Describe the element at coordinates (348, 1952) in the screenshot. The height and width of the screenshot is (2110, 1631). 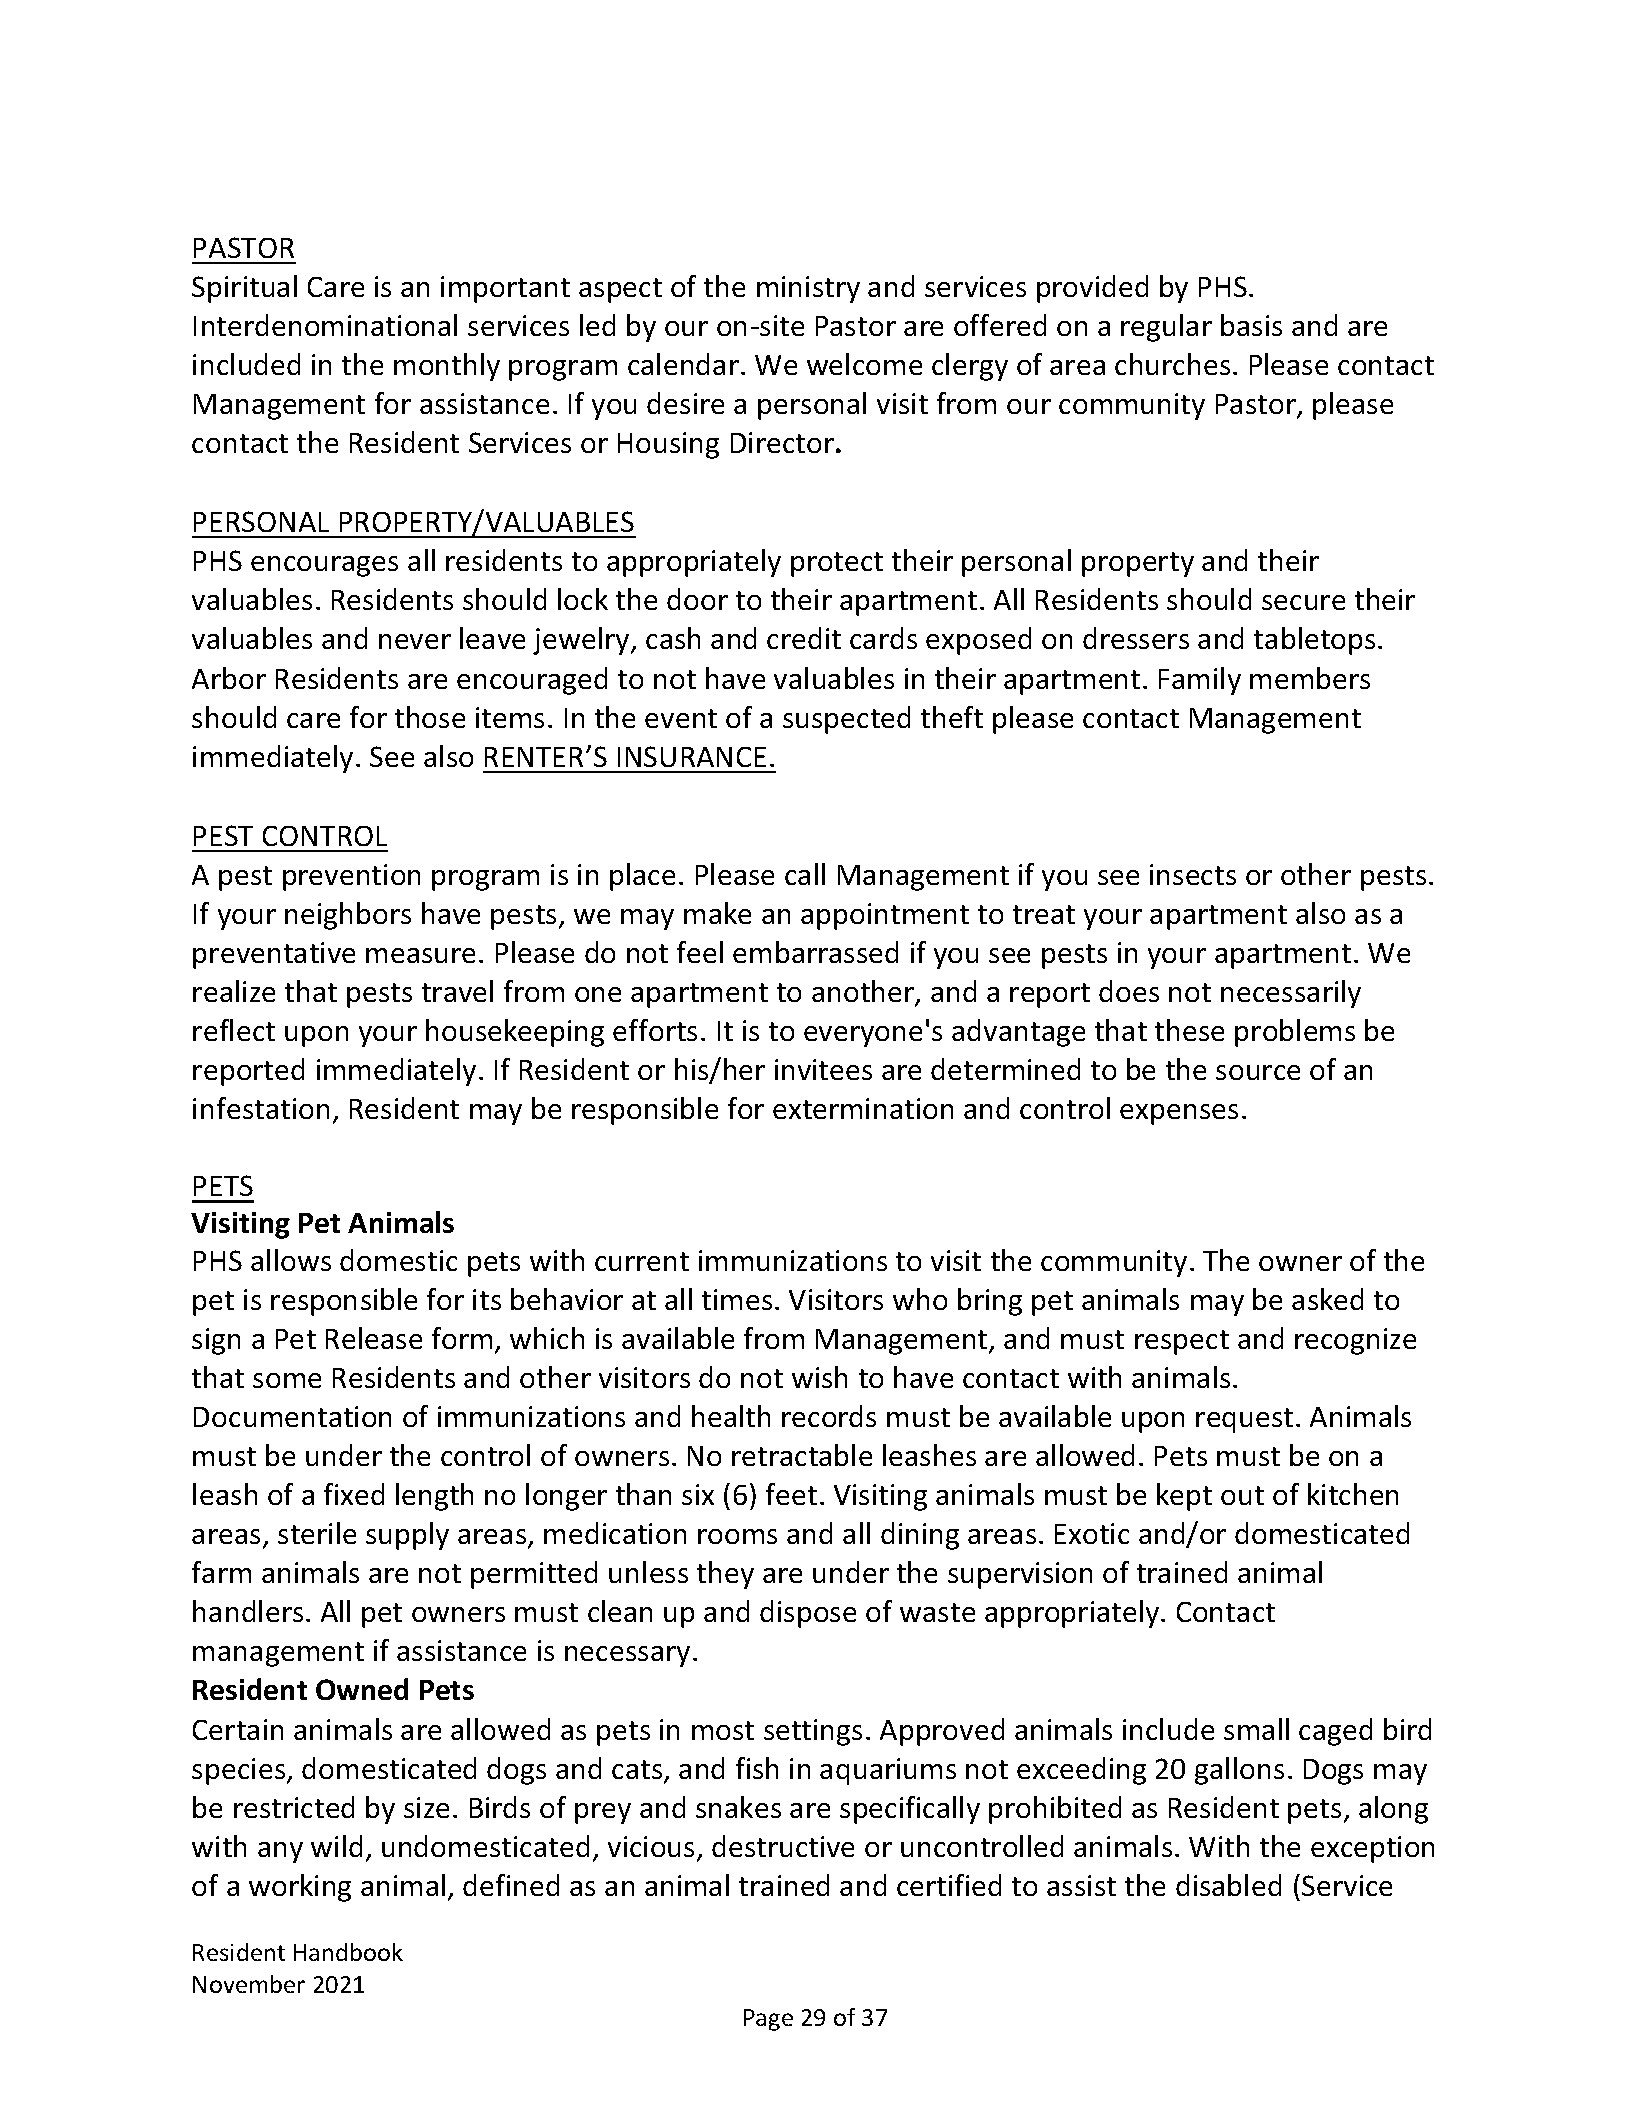
I see `Handbook` at that location.
